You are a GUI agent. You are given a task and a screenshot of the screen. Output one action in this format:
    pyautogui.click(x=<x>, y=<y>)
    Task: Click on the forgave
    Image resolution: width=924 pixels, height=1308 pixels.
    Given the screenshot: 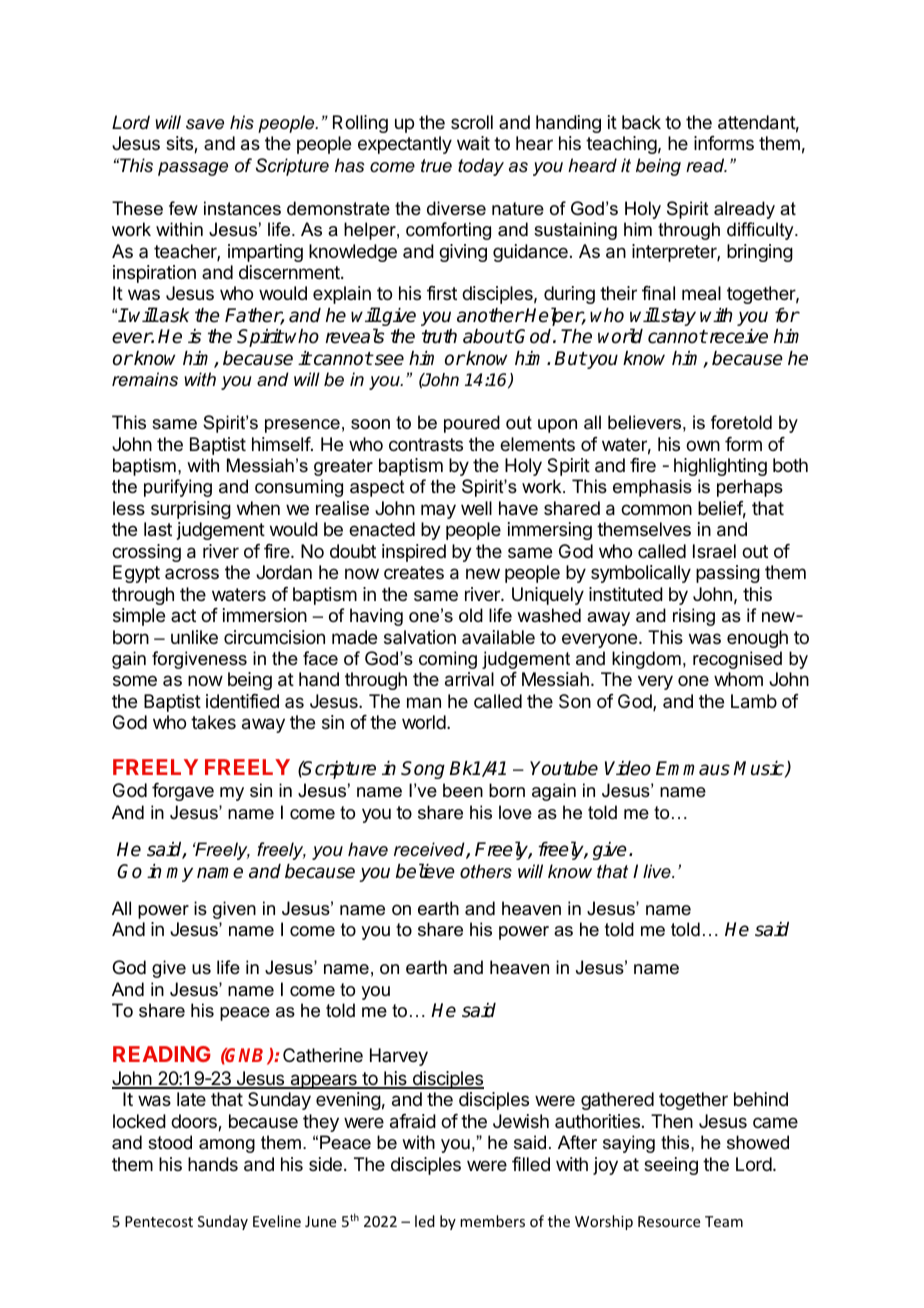 What is the action you would take?
    pyautogui.click(x=183, y=792)
